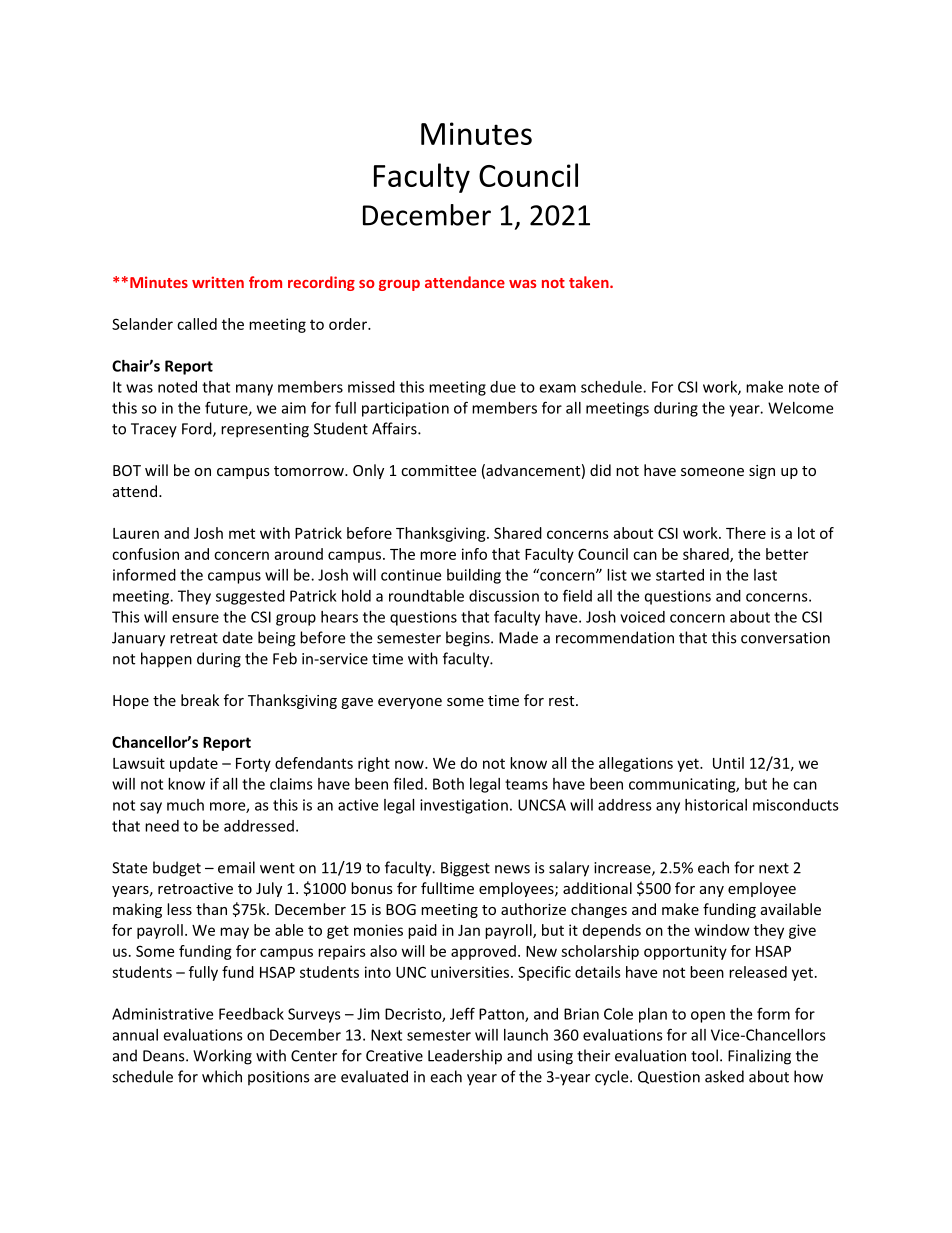 The width and height of the screenshot is (952, 1233). I want to click on email, so click(236, 867).
